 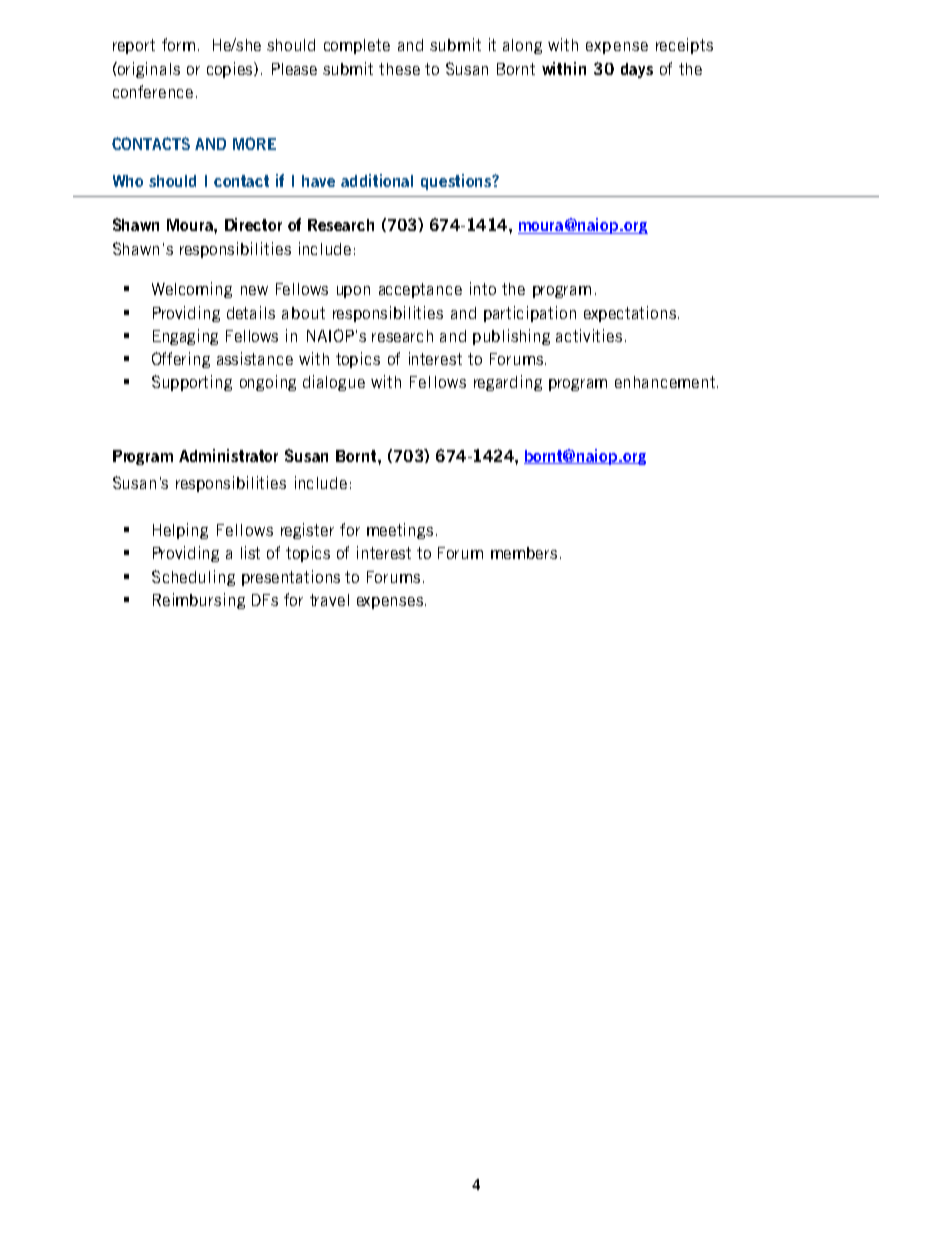 I want to click on acceptance, so click(x=420, y=290).
